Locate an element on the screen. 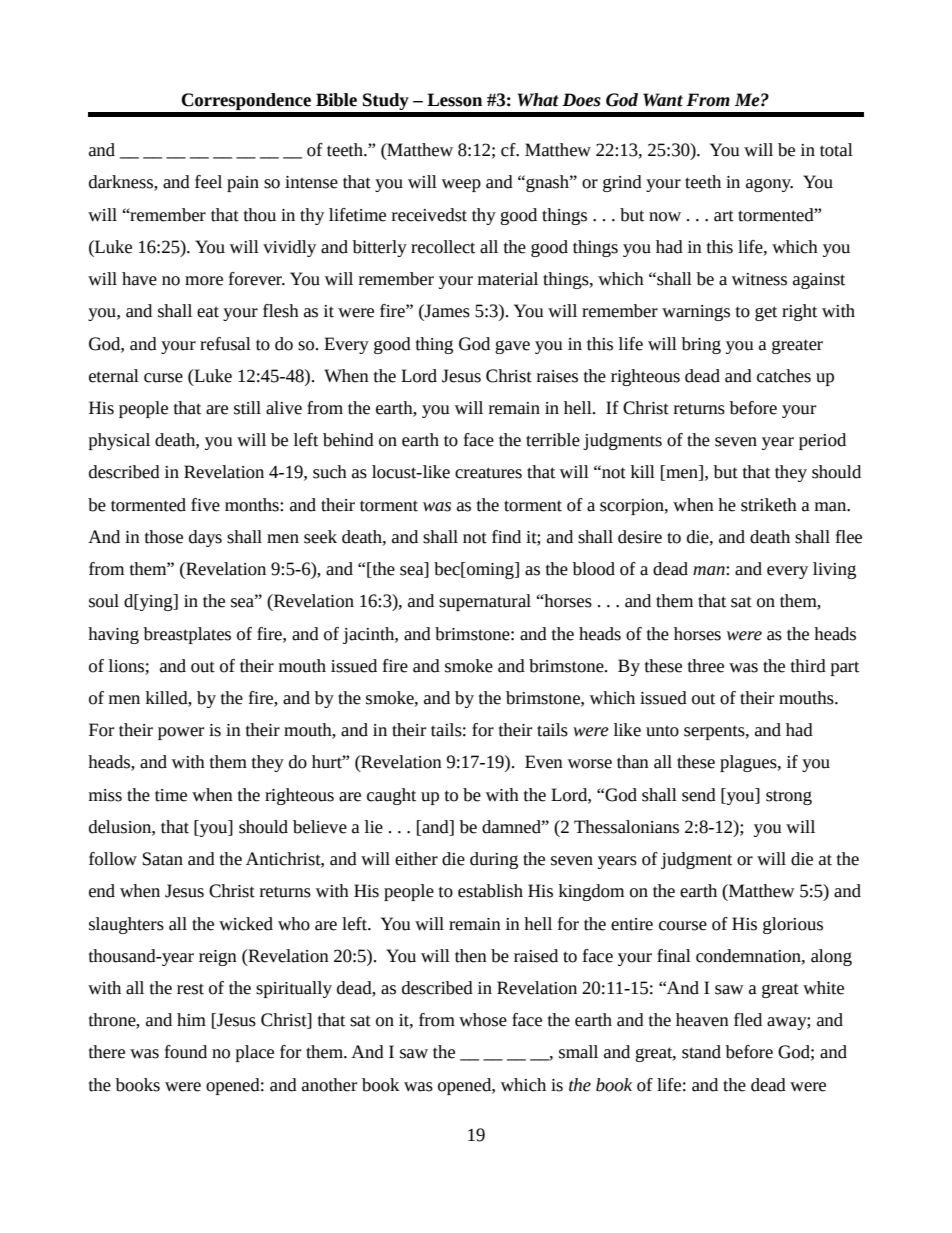  Satan is located at coordinates (162, 859).
